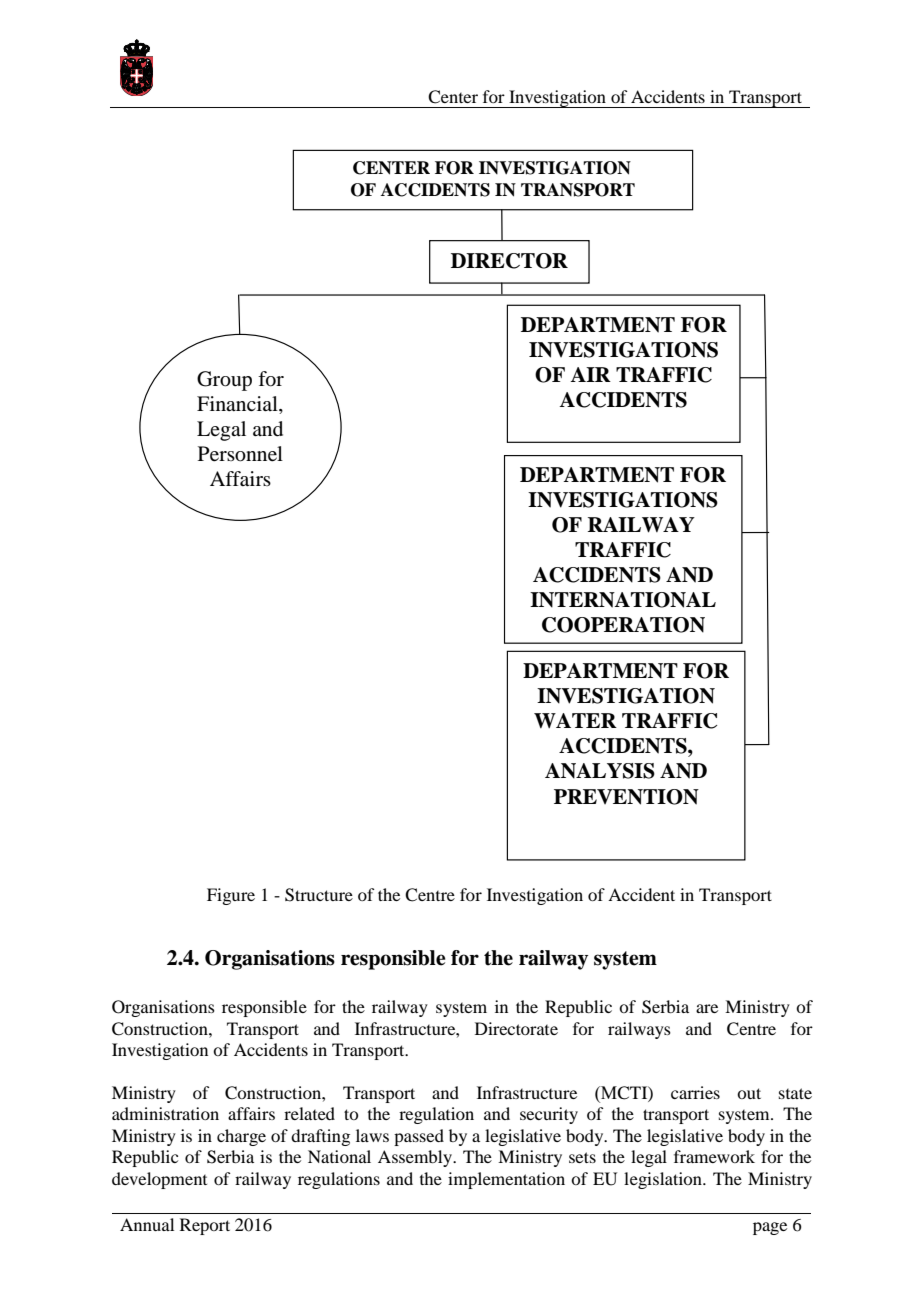 The image size is (924, 1308). I want to click on ANALYSIS, so click(600, 771).
